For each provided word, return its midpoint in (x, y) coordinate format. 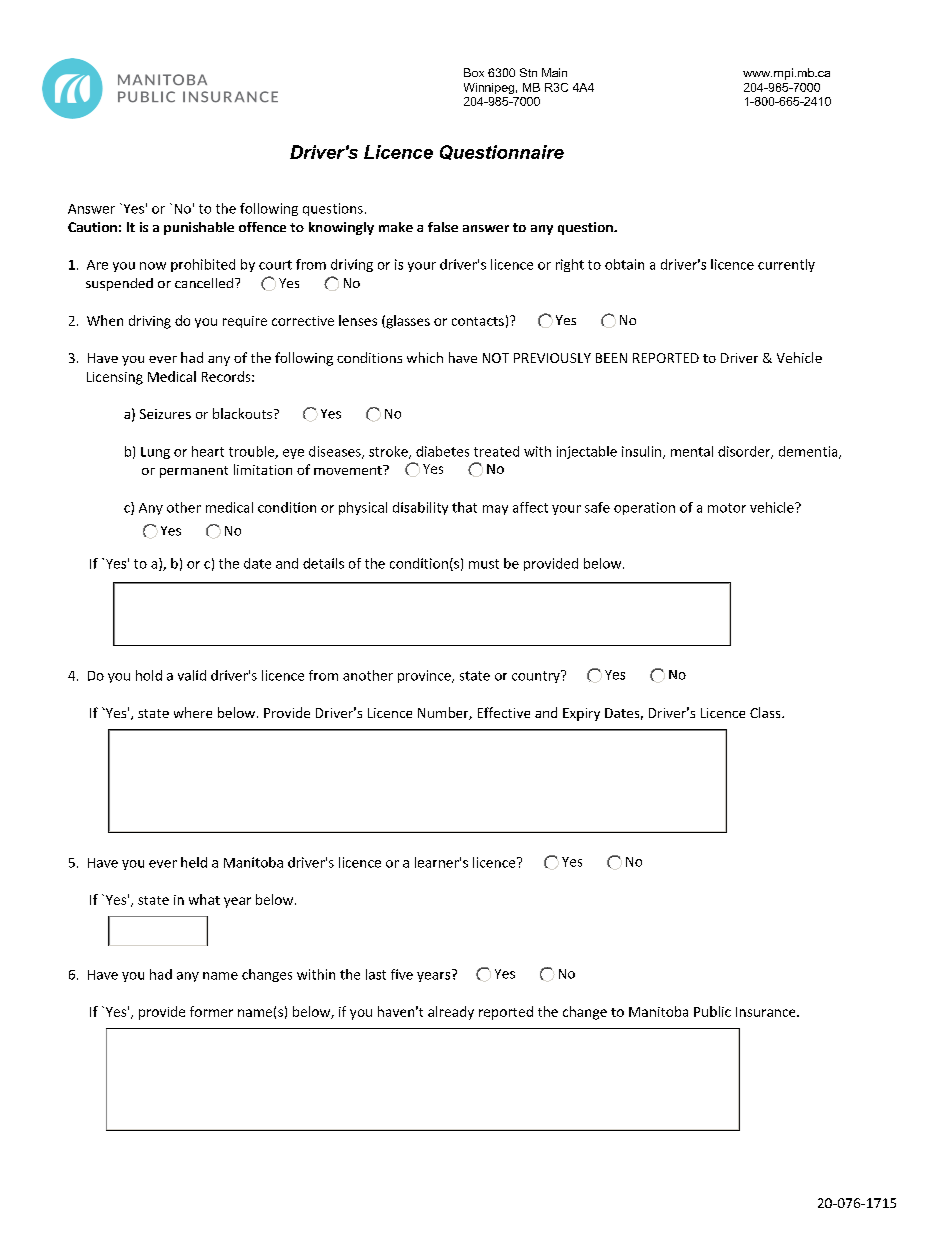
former (211, 1011)
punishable (199, 228)
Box (474, 72)
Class (766, 712)
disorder (745, 452)
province (425, 676)
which (425, 357)
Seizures (165, 414)
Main (554, 72)
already (451, 1013)
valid (192, 675)
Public (712, 1011)
